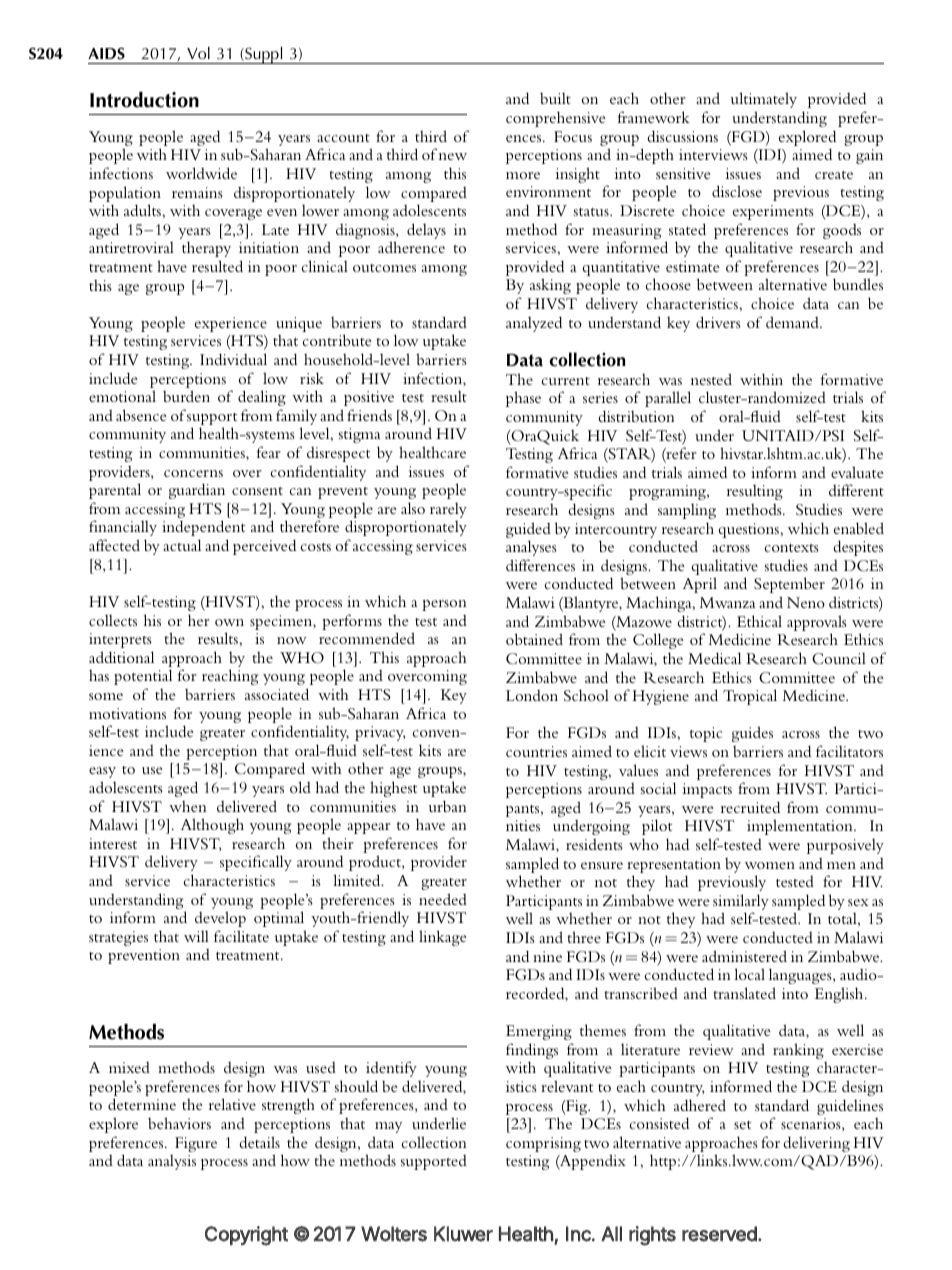 This screenshot has height=1270, width=952. Describe the element at coordinates (193, 473) in the screenshot. I see `concerns` at that location.
